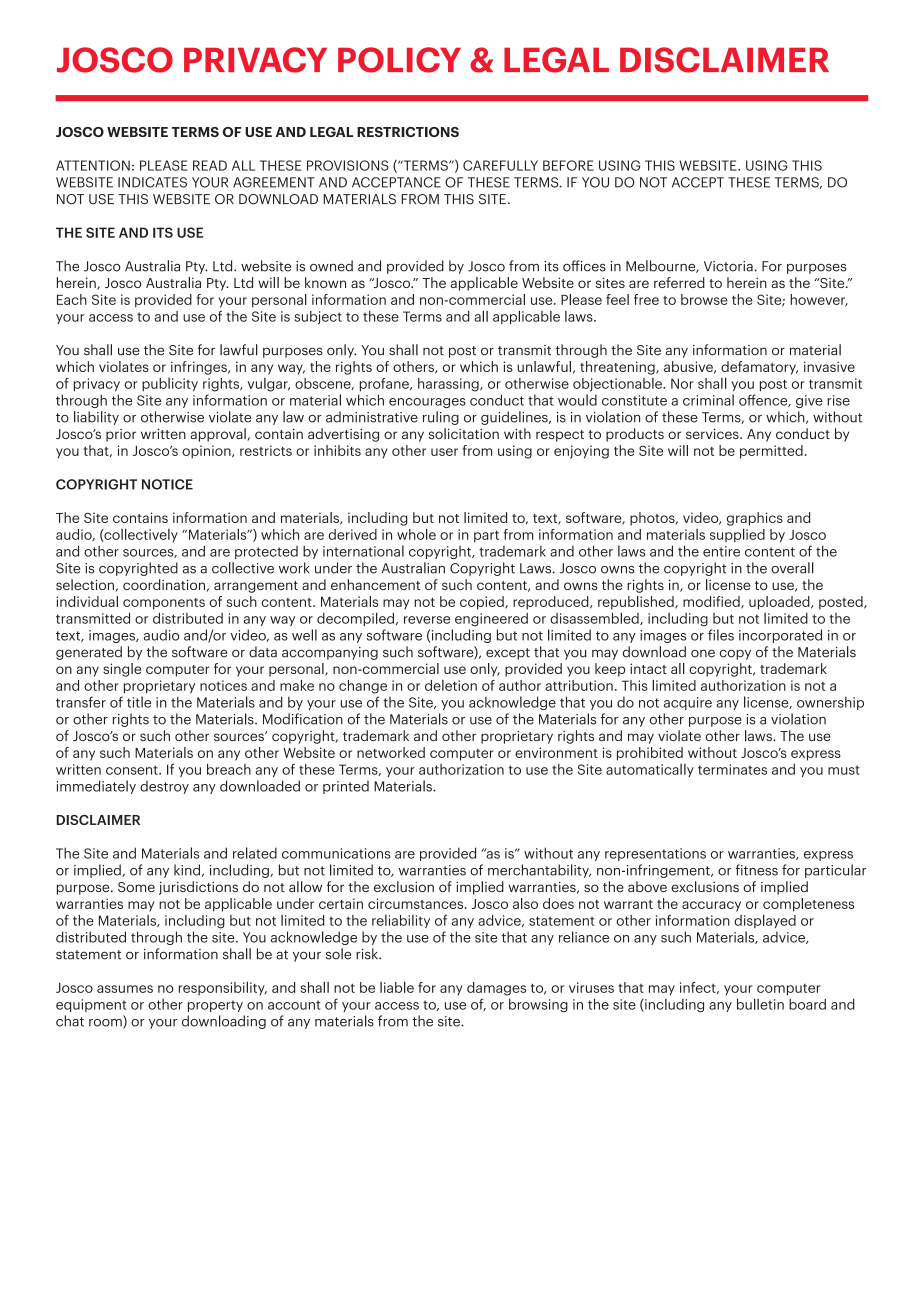 The height and width of the page is (1308, 924). Describe the element at coordinates (737, 535) in the page. I see `supplied` at that location.
